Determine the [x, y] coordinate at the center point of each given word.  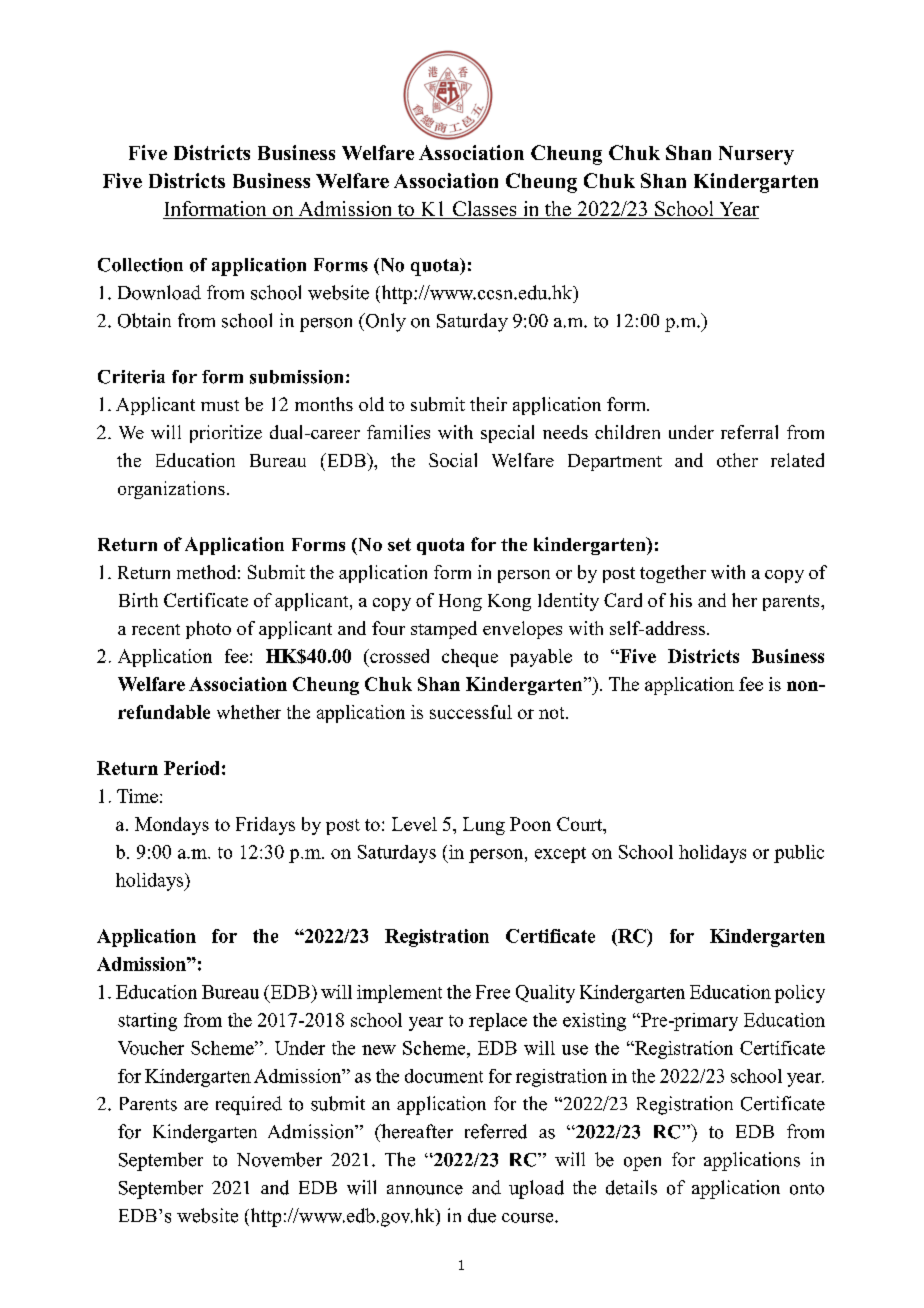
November [279, 1159]
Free [493, 992]
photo [208, 630]
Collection [140, 265]
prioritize [226, 434]
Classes [484, 210]
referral [749, 432]
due [482, 1215]
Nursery [756, 155]
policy [800, 994]
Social [453, 460]
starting [147, 1022]
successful [471, 712]
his [681, 600]
